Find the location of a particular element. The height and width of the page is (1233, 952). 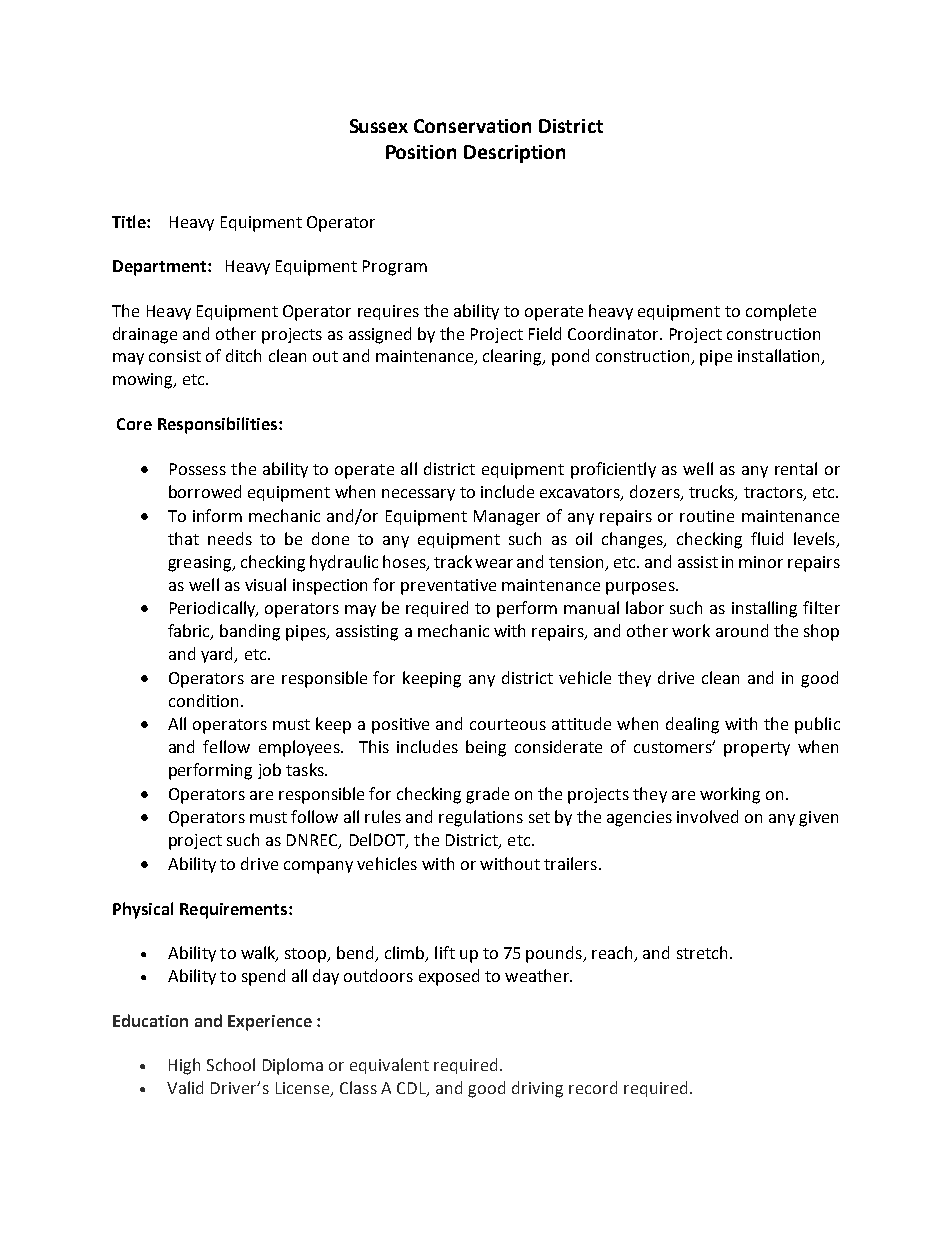

Title is located at coordinates (130, 221).
